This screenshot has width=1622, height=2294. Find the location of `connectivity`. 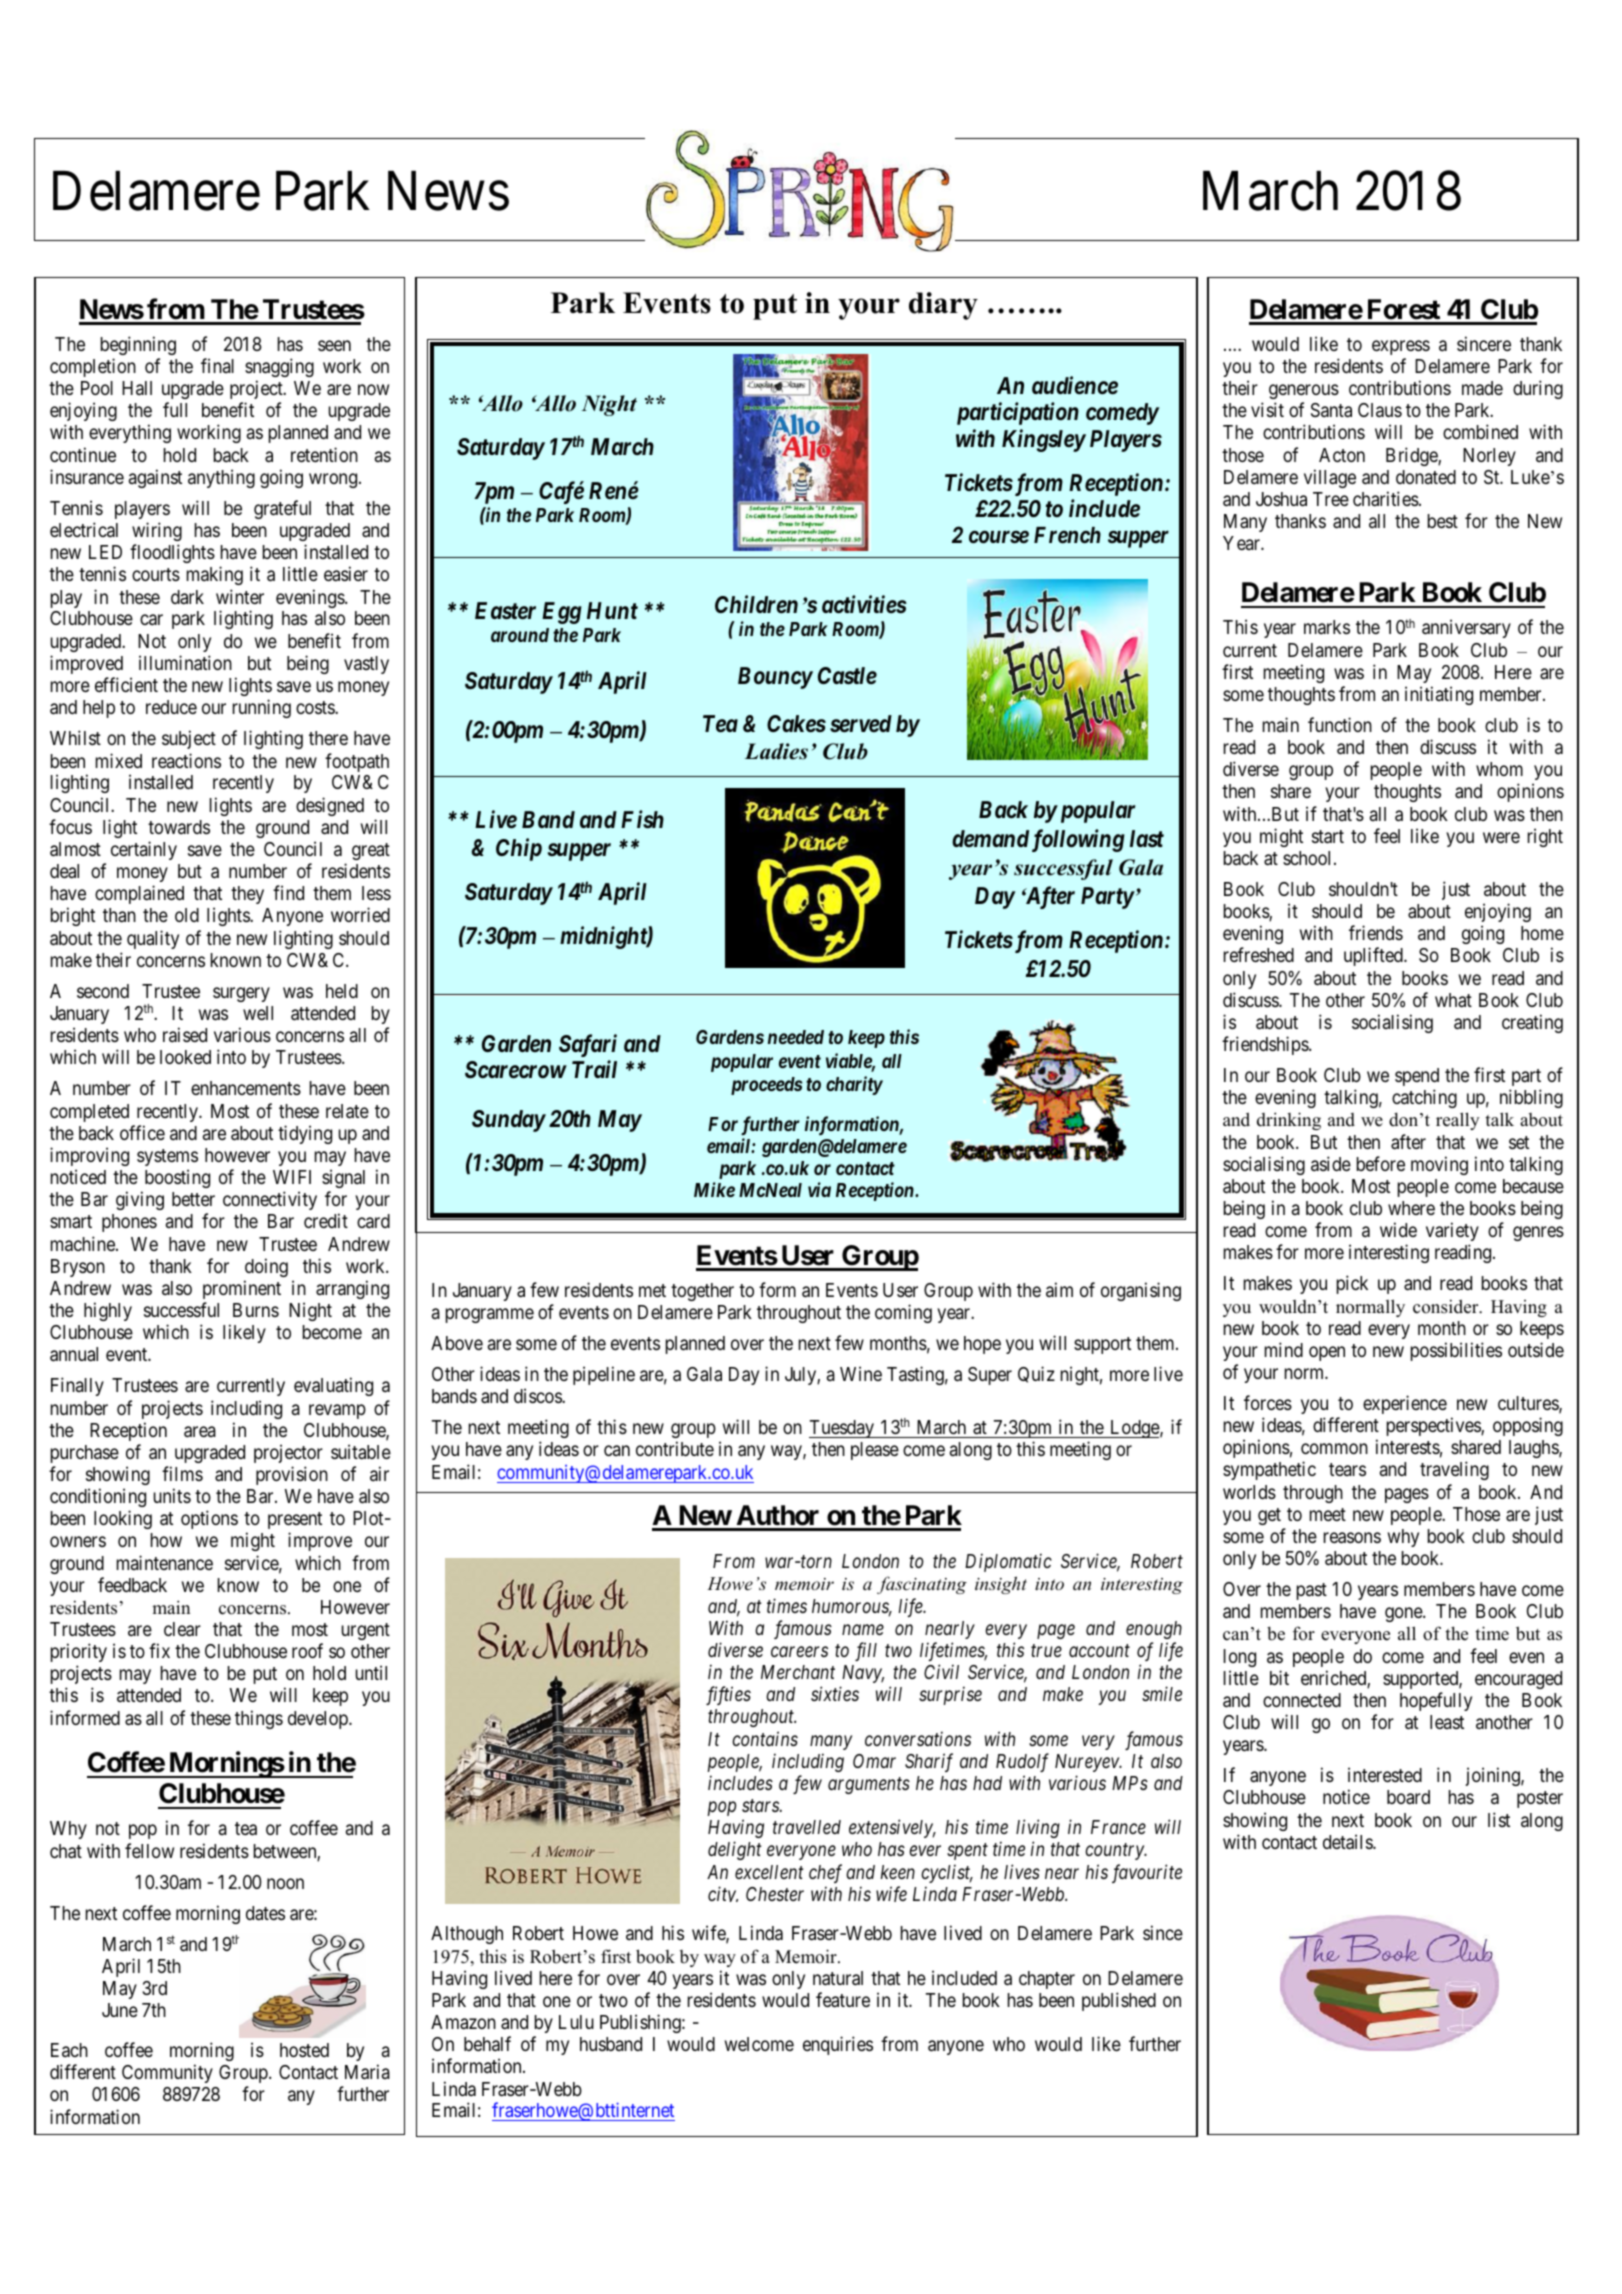

connectivity is located at coordinates (270, 1200).
